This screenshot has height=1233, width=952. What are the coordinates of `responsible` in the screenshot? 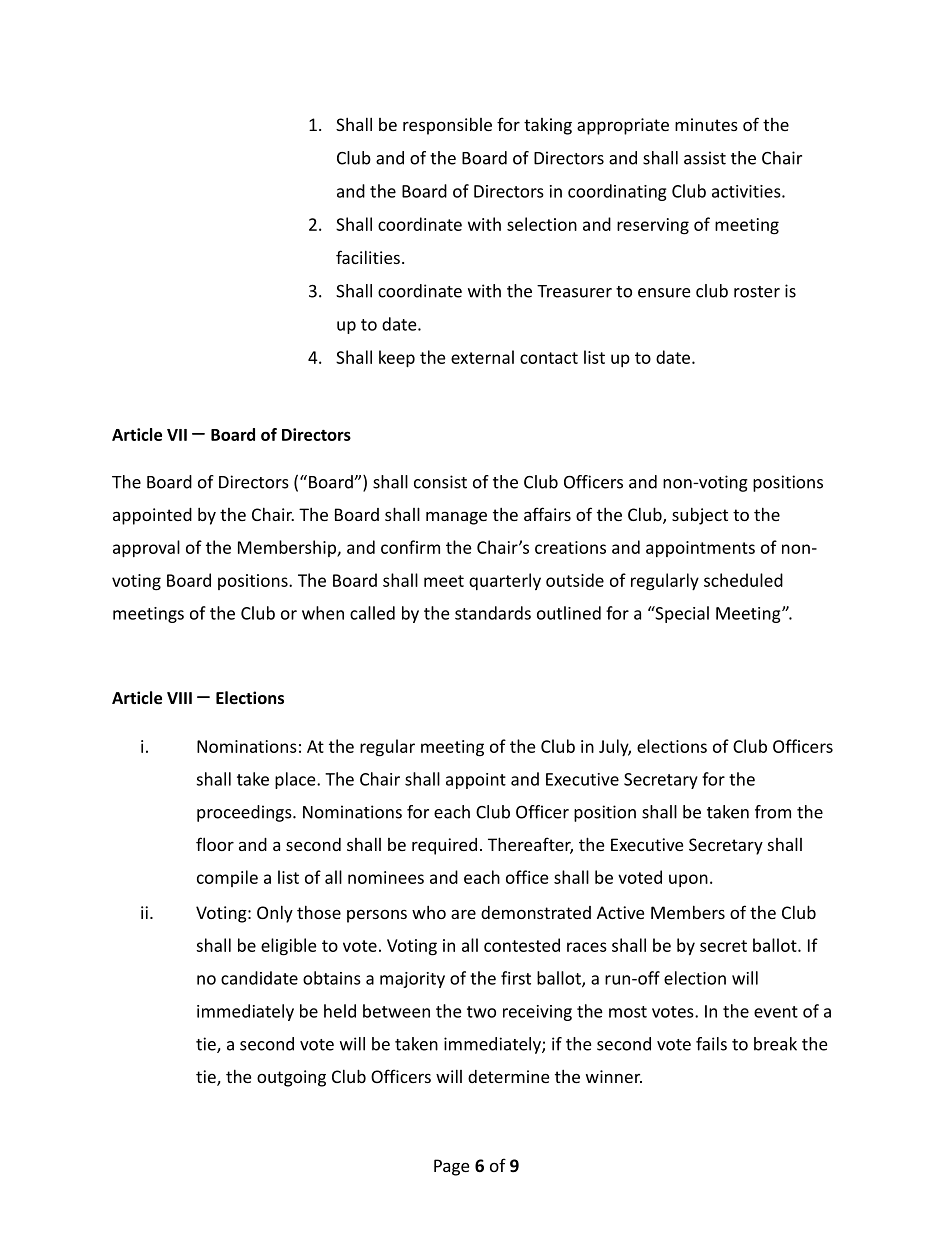 It's located at (447, 126).
